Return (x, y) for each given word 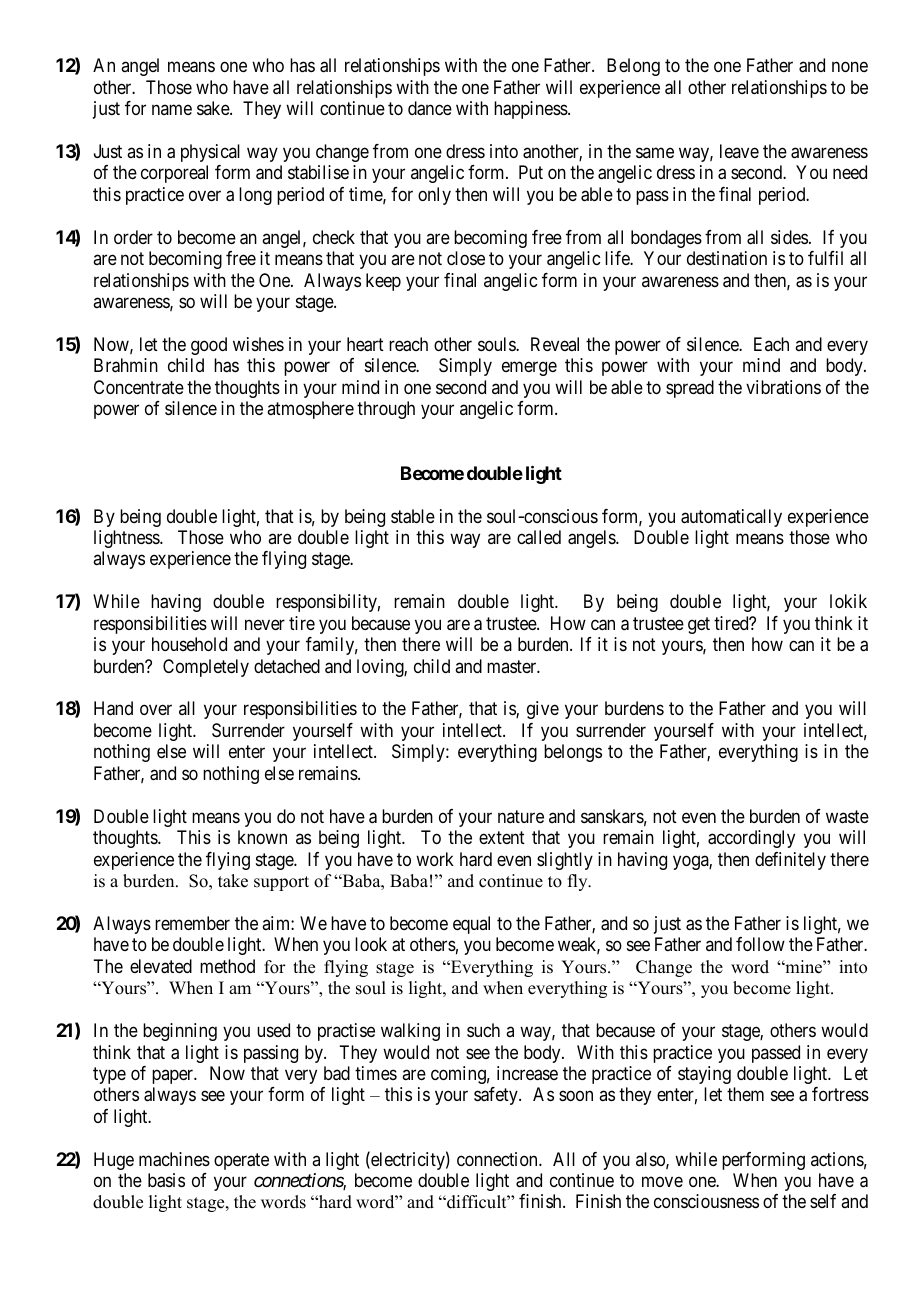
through (386, 410)
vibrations (783, 387)
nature (521, 816)
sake (214, 108)
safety (497, 1096)
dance (430, 108)
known (262, 837)
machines (174, 1159)
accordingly (751, 839)
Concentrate (139, 387)
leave (739, 151)
